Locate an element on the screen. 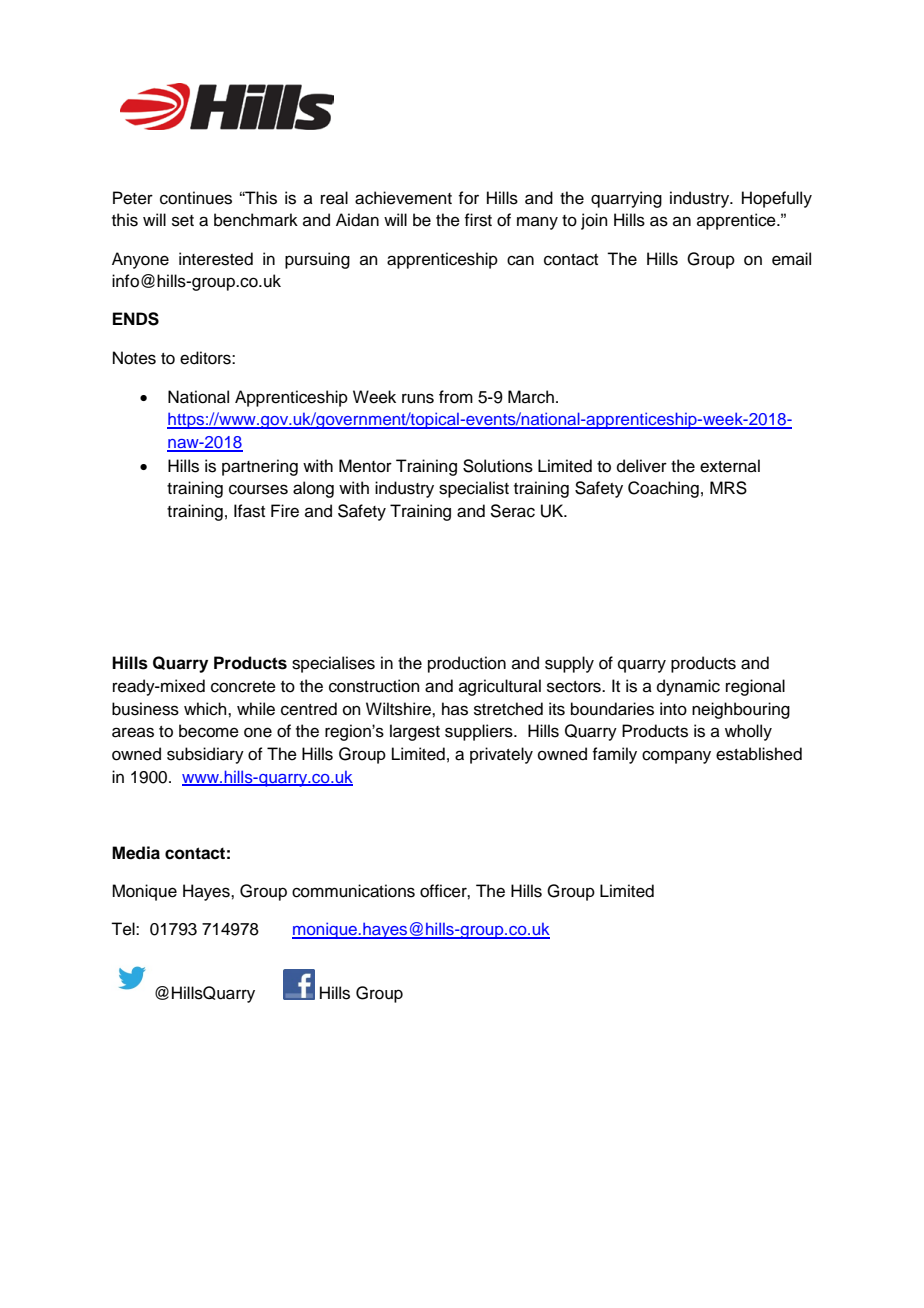 Image resolution: width=924 pixels, height=1308 pixels. set is located at coordinates (183, 221).
